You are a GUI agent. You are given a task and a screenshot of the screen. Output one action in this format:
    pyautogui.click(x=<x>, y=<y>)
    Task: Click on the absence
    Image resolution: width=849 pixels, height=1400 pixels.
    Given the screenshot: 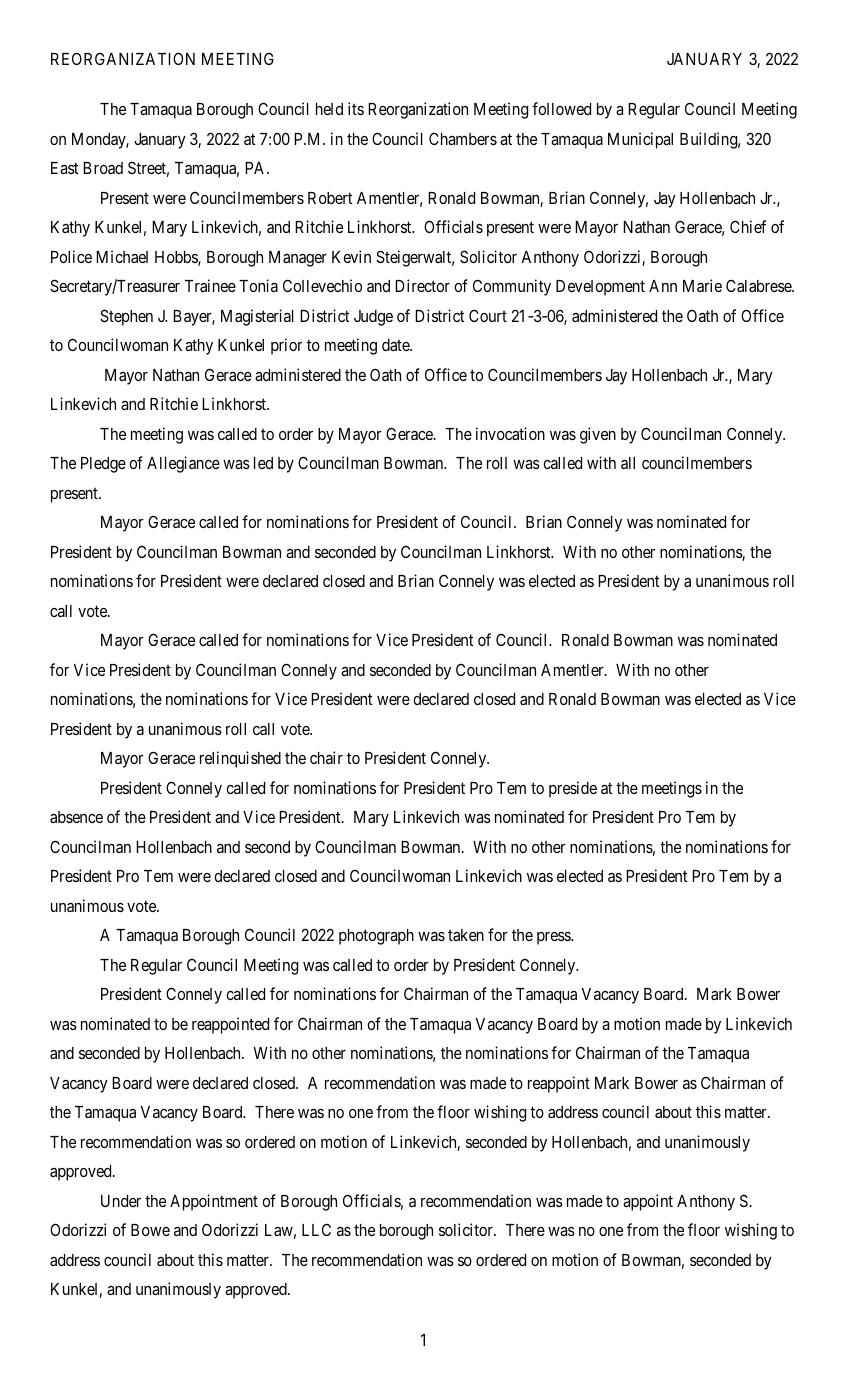 What is the action you would take?
    pyautogui.click(x=76, y=817)
